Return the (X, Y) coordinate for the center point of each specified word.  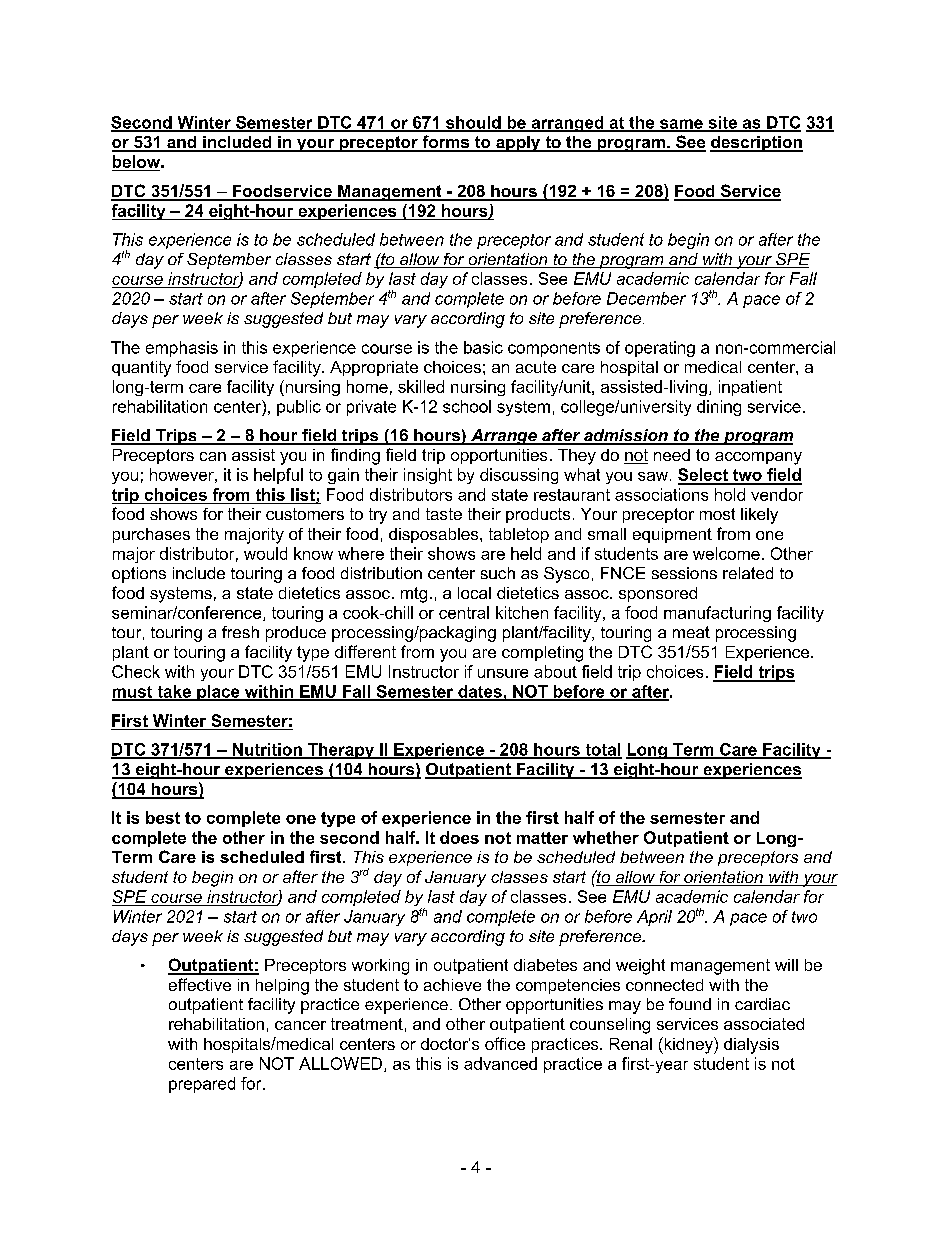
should (473, 123)
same (681, 125)
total (602, 750)
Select (704, 476)
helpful (278, 476)
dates (480, 692)
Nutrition (267, 750)
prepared (202, 1085)
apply (518, 144)
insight (428, 476)
